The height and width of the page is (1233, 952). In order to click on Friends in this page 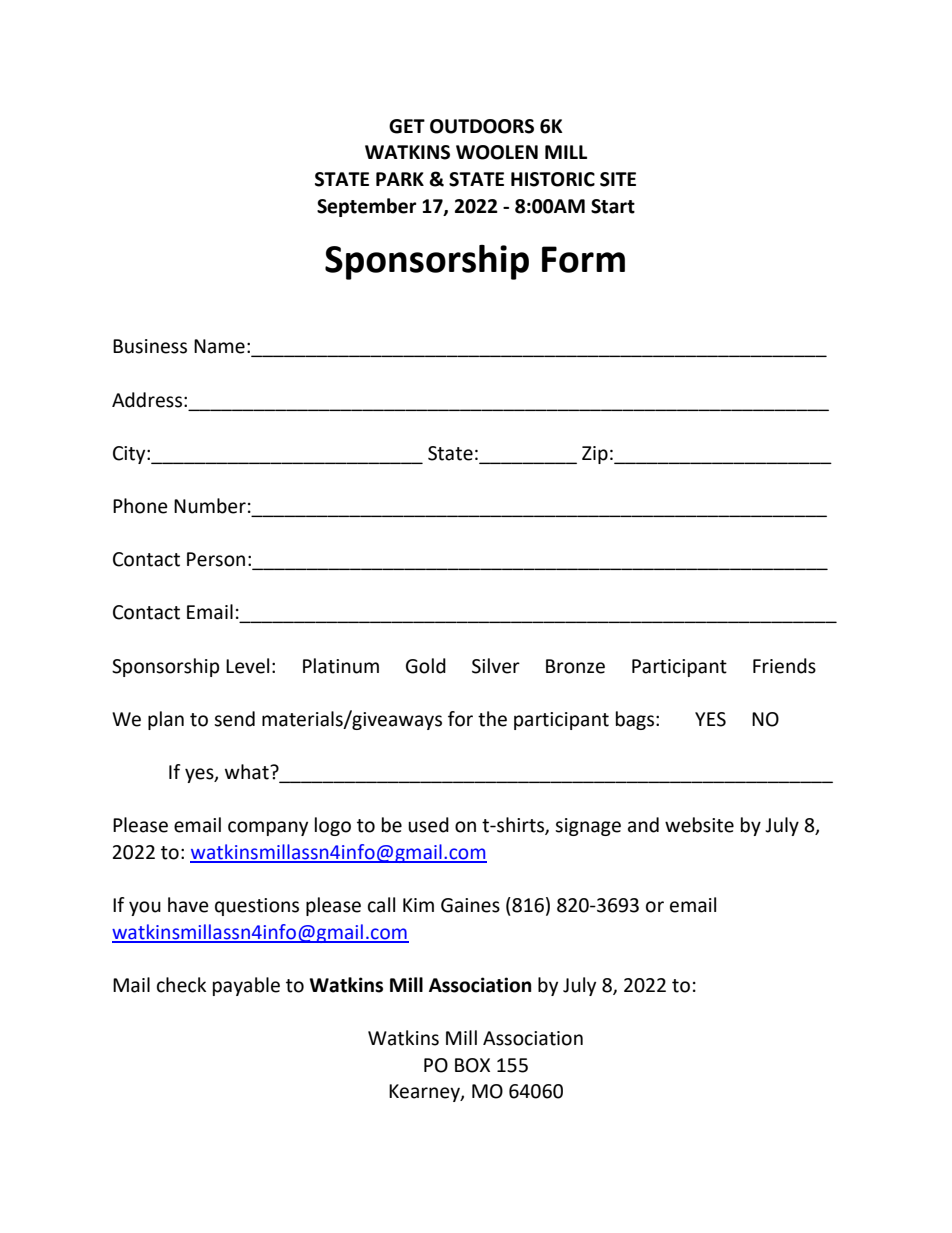, I will do `click(784, 666)`.
